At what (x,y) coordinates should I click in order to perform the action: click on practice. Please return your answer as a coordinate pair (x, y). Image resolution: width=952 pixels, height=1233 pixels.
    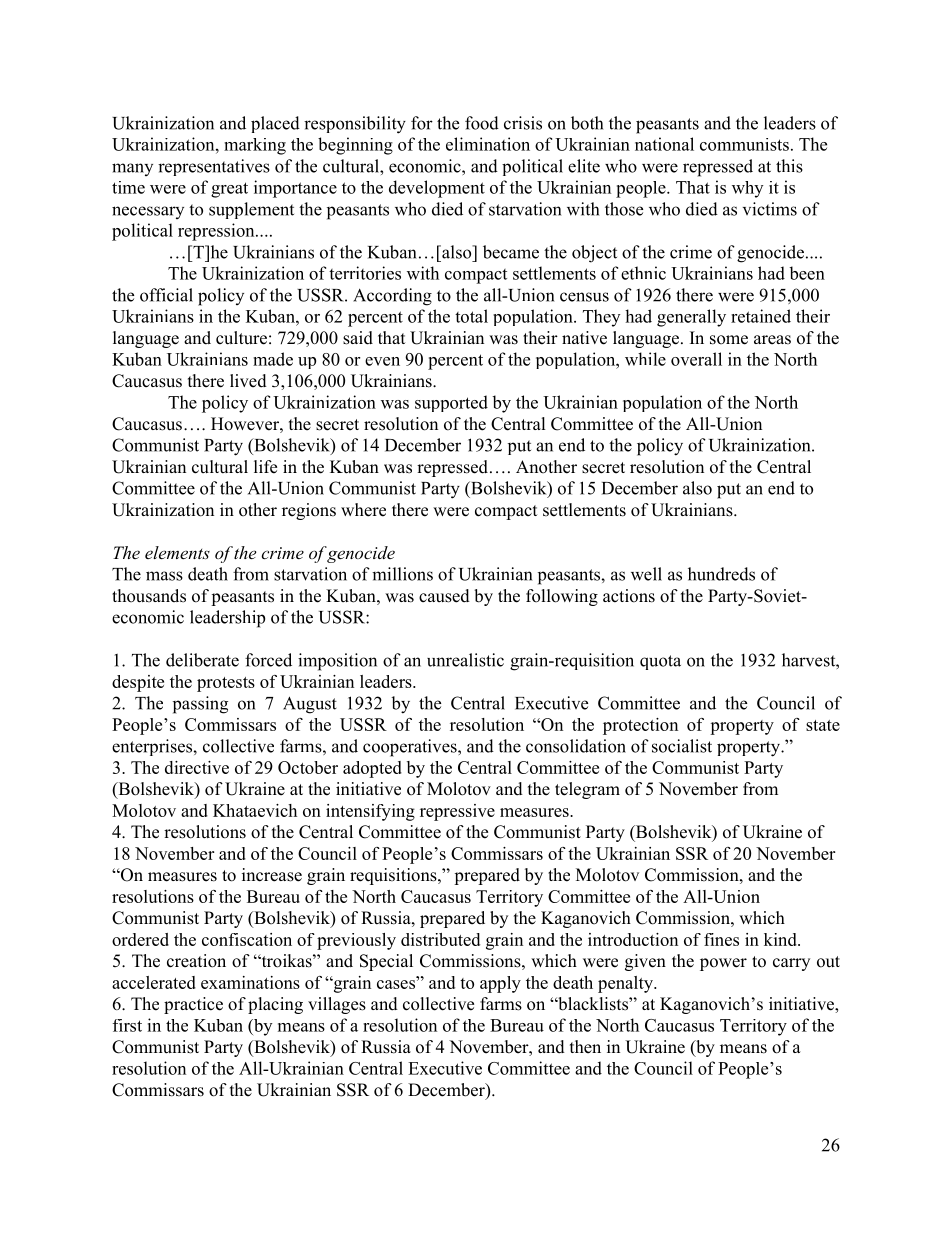
    Looking at the image, I should click on (193, 1005).
